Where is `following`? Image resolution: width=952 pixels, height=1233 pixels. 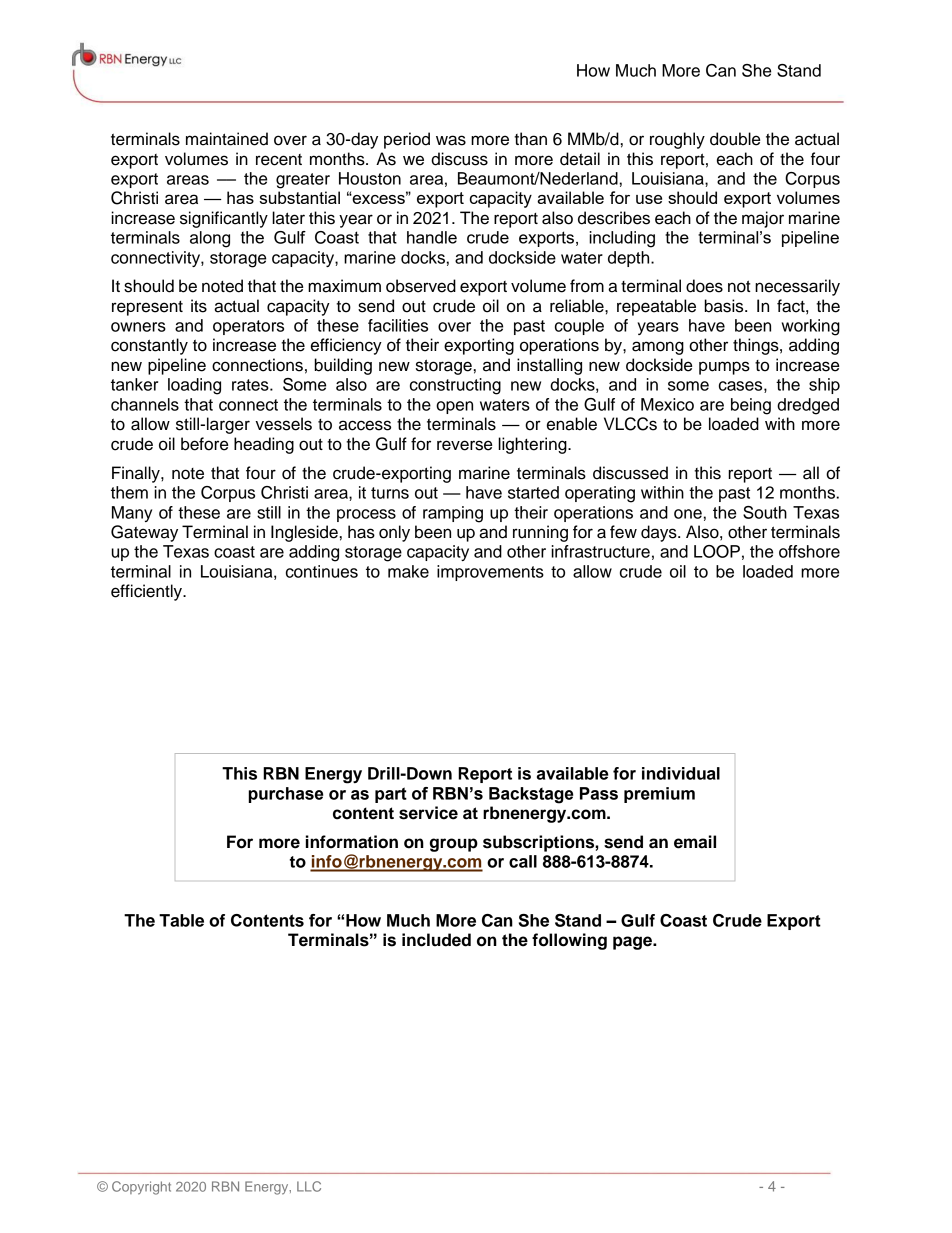 following is located at coordinates (569, 941).
